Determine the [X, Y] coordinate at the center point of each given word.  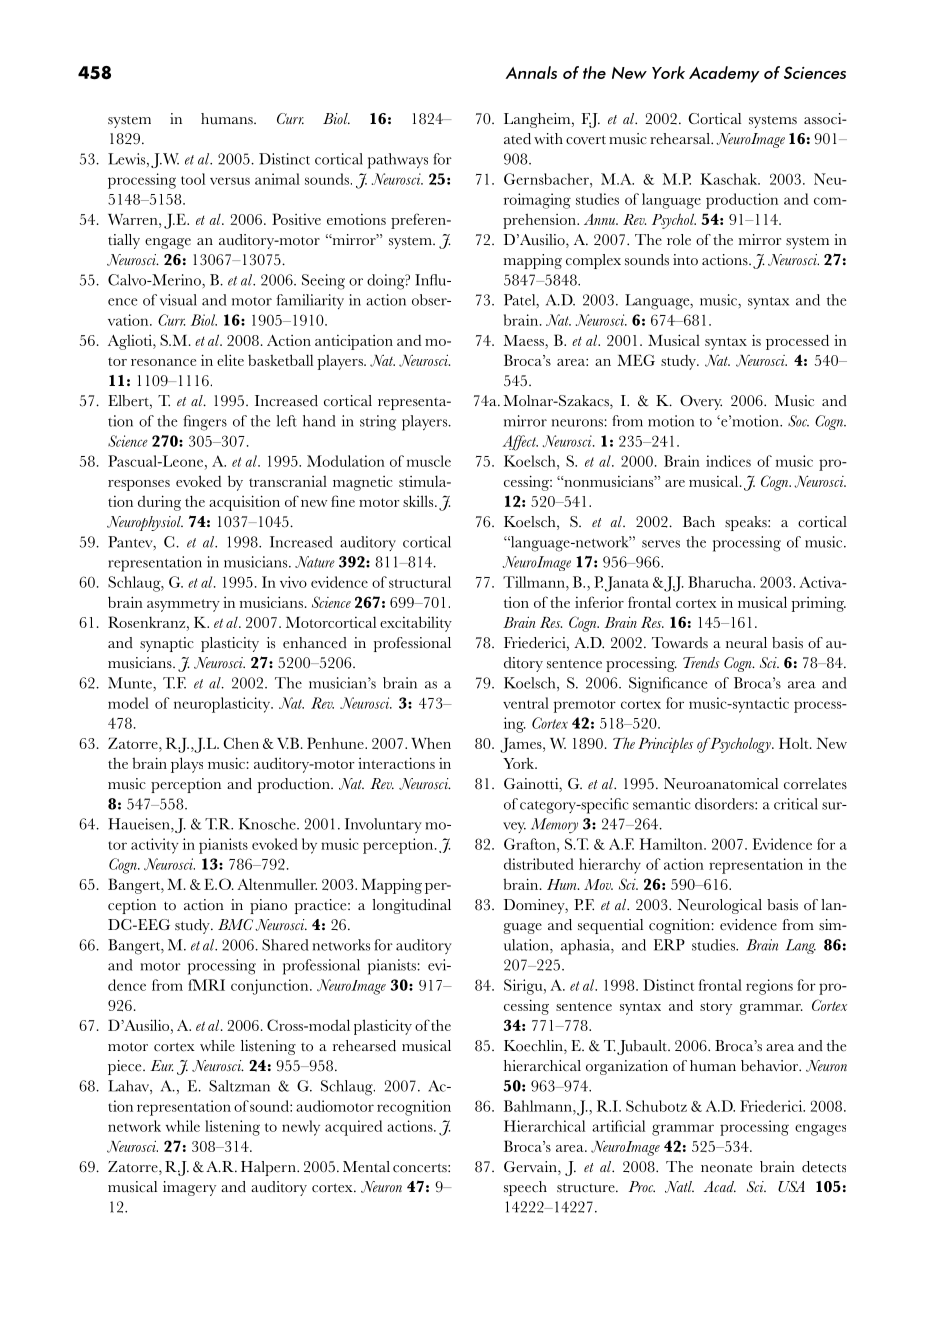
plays [187, 765]
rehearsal [681, 139]
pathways [398, 161]
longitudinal [411, 906]
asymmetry [183, 605]
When [431, 743]
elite [230, 360]
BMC [235, 924]
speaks [747, 523]
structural [420, 582]
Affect [520, 443]
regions [769, 987]
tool [193, 179]
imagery [189, 1188]
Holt [795, 743]
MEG [636, 360]
